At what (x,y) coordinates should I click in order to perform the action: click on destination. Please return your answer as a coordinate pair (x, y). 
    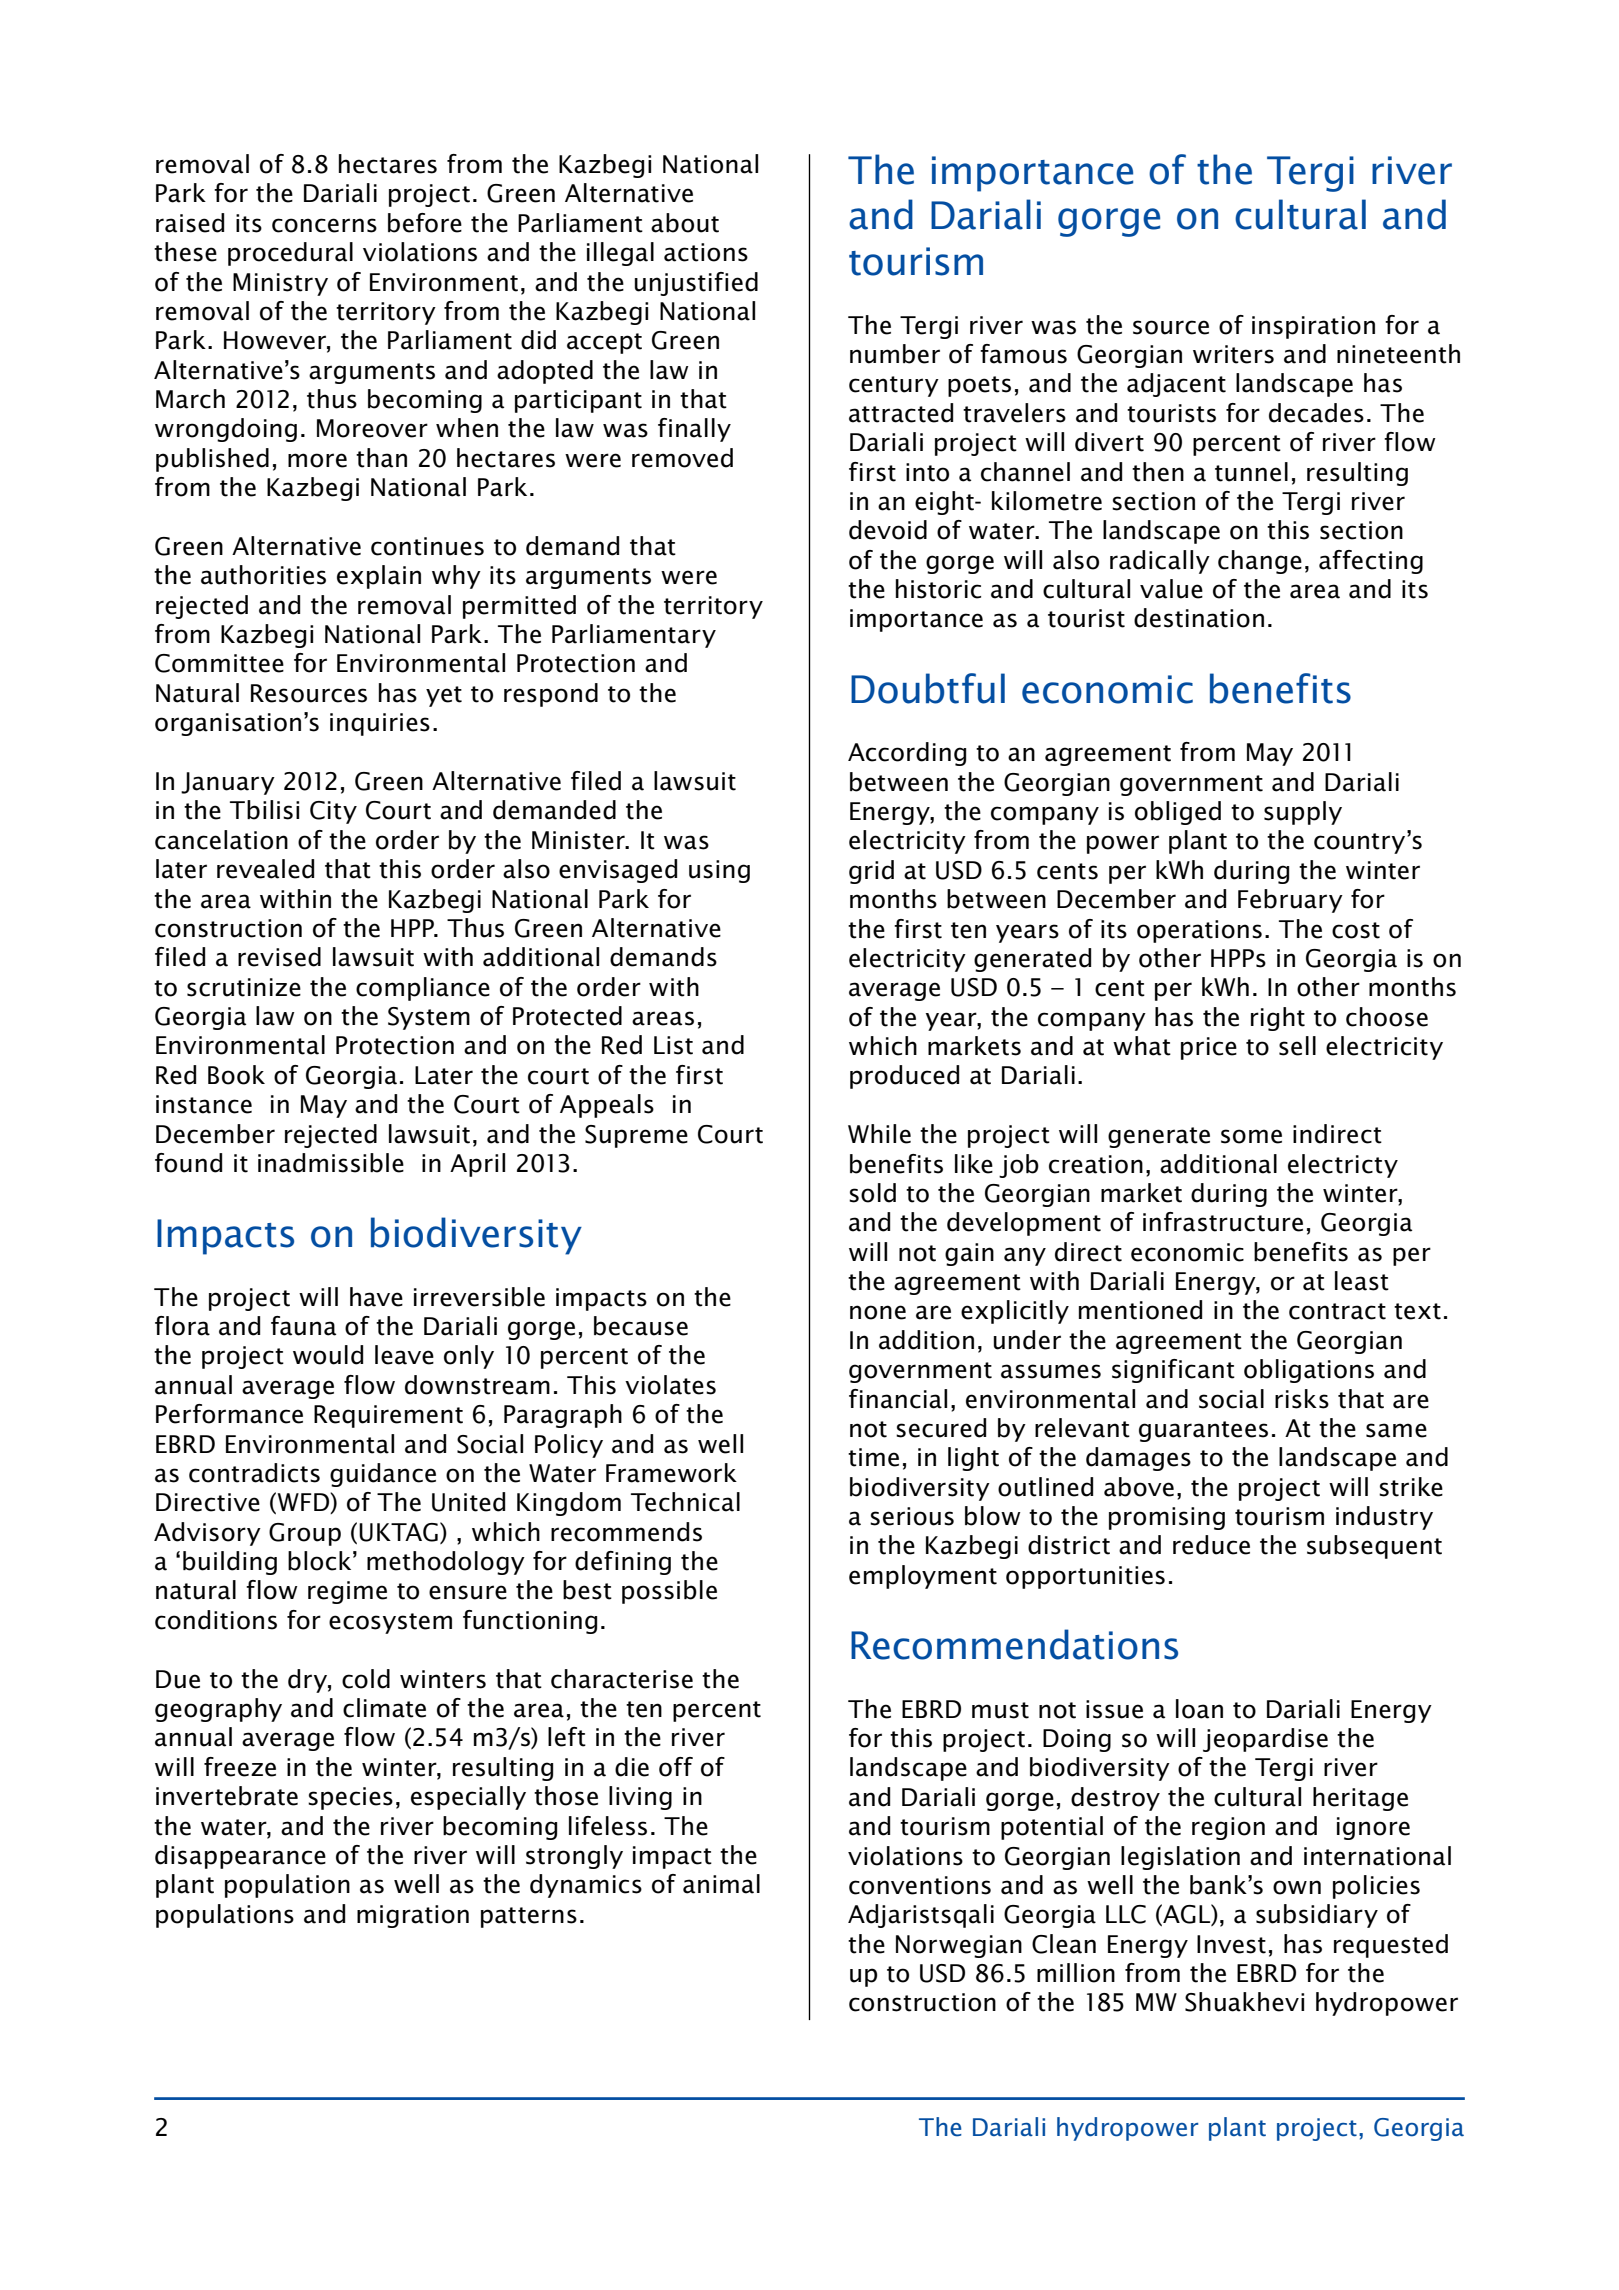
    Looking at the image, I should click on (1199, 618).
